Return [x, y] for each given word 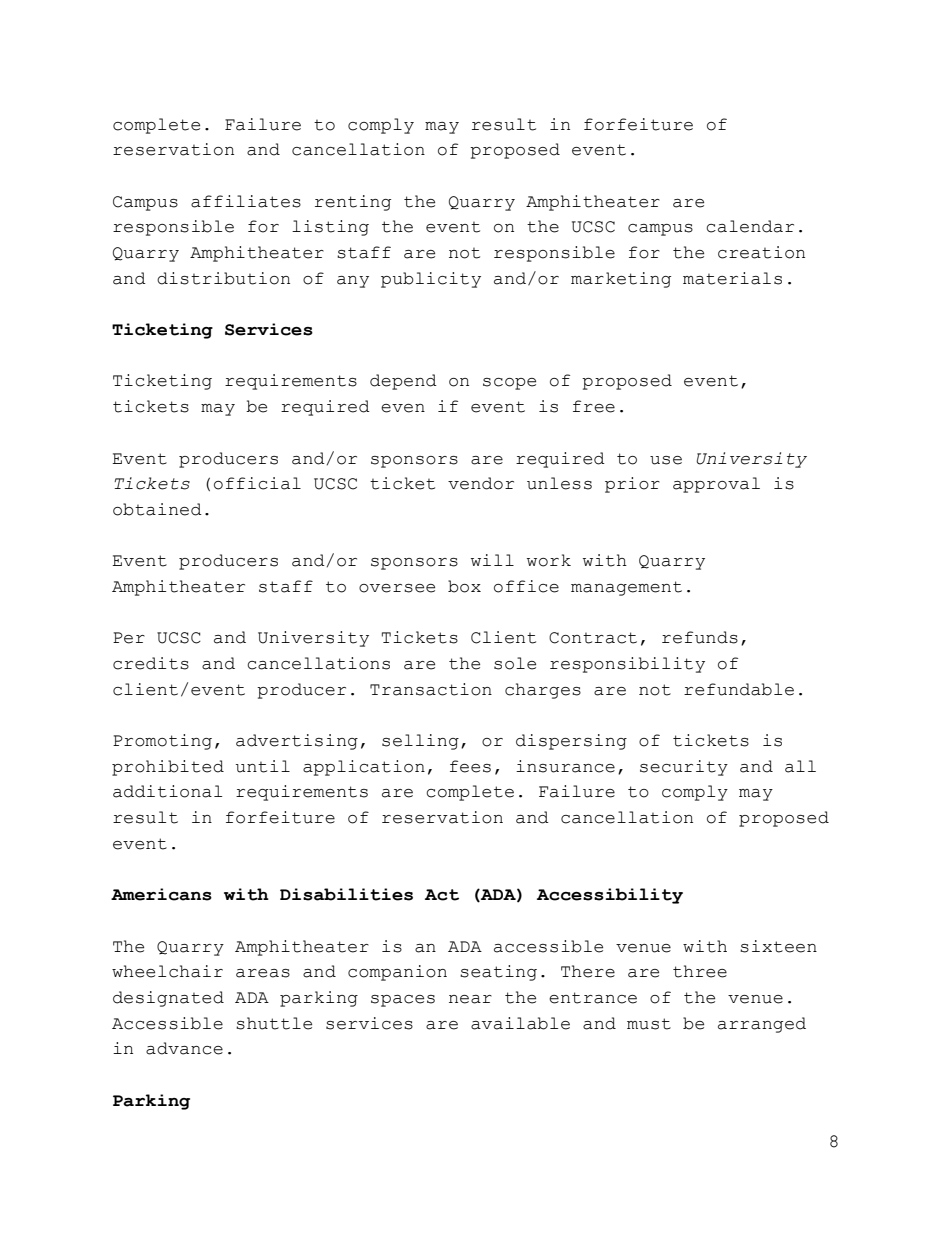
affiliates [246, 201]
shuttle [274, 1023]
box [464, 586]
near [470, 999]
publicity [431, 280]
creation [761, 252]
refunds [700, 637]
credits [151, 663]
